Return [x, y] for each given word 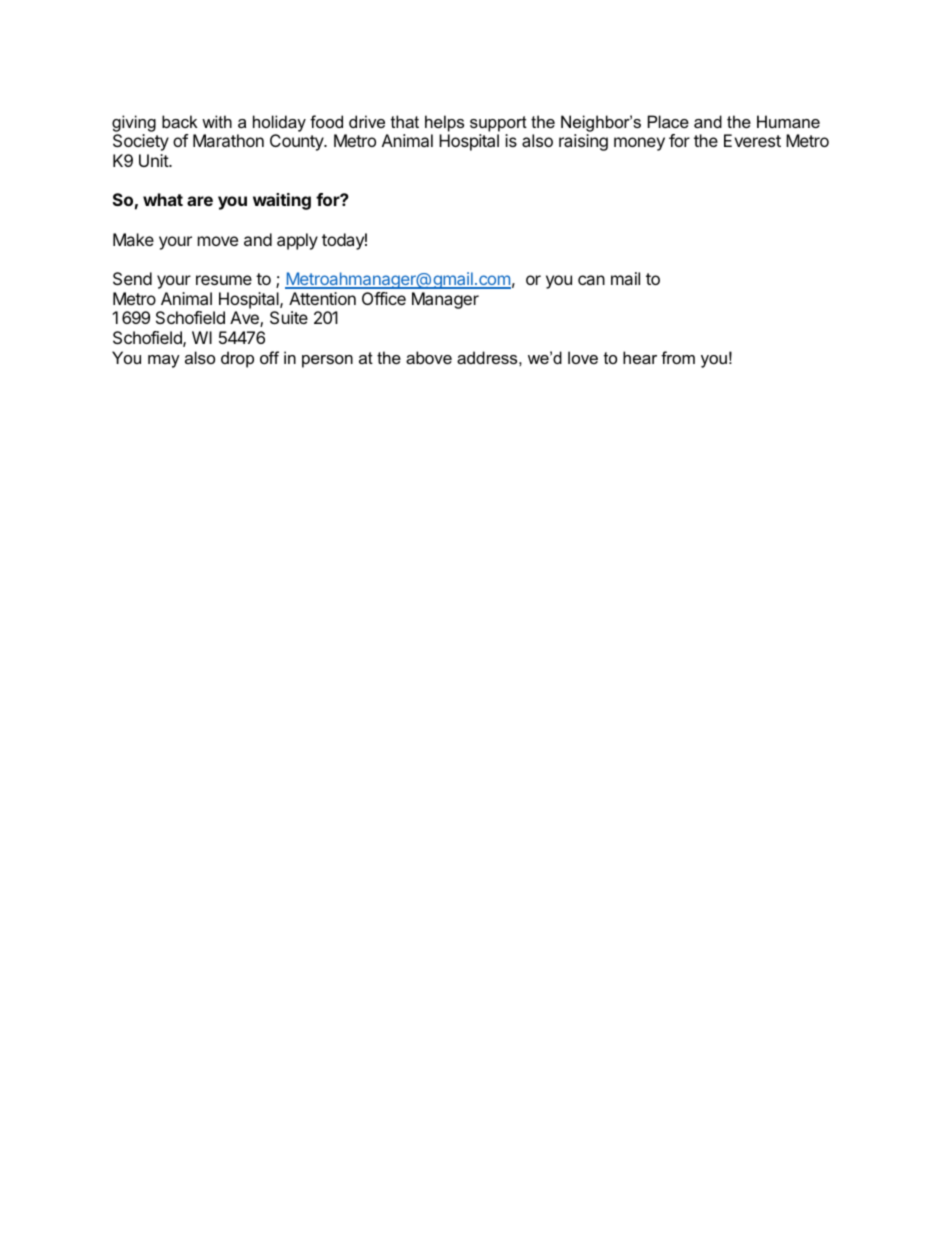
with [217, 121]
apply [297, 241]
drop [237, 359]
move [218, 241]
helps [444, 123]
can [591, 280]
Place [668, 121]
